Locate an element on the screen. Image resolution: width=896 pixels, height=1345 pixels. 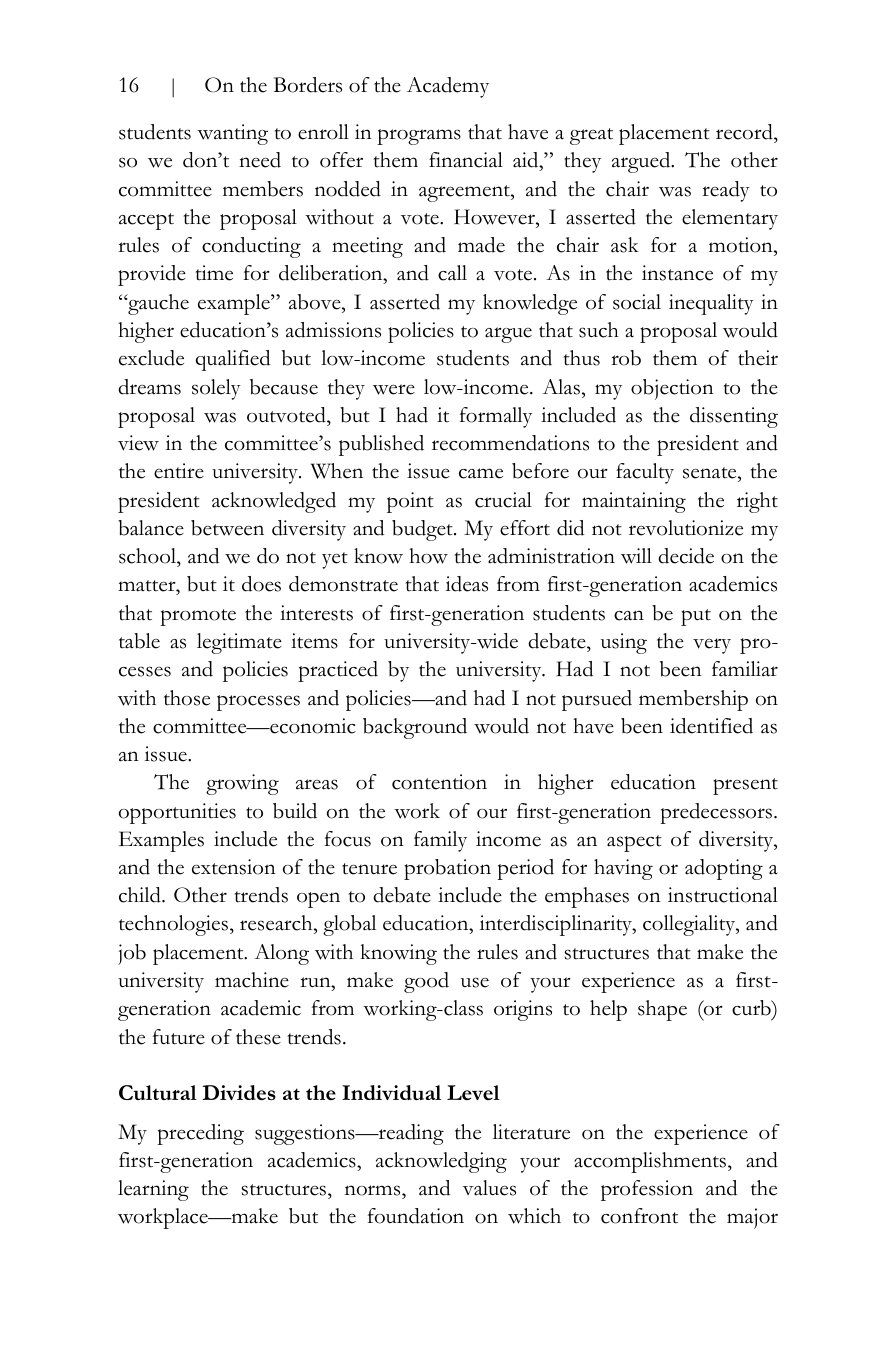
machine is located at coordinates (252, 980).
